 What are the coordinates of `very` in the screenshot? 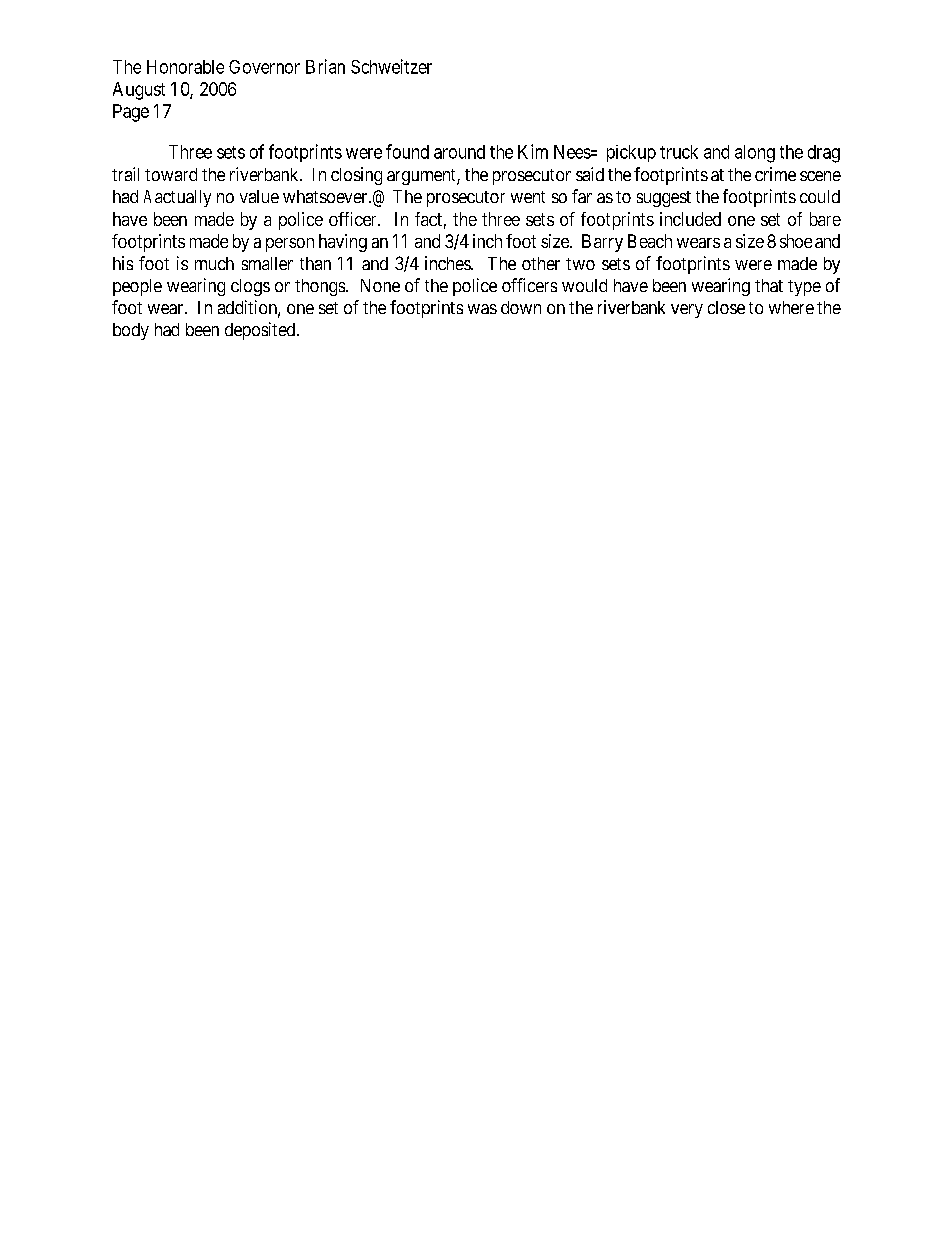 It's located at (687, 311).
